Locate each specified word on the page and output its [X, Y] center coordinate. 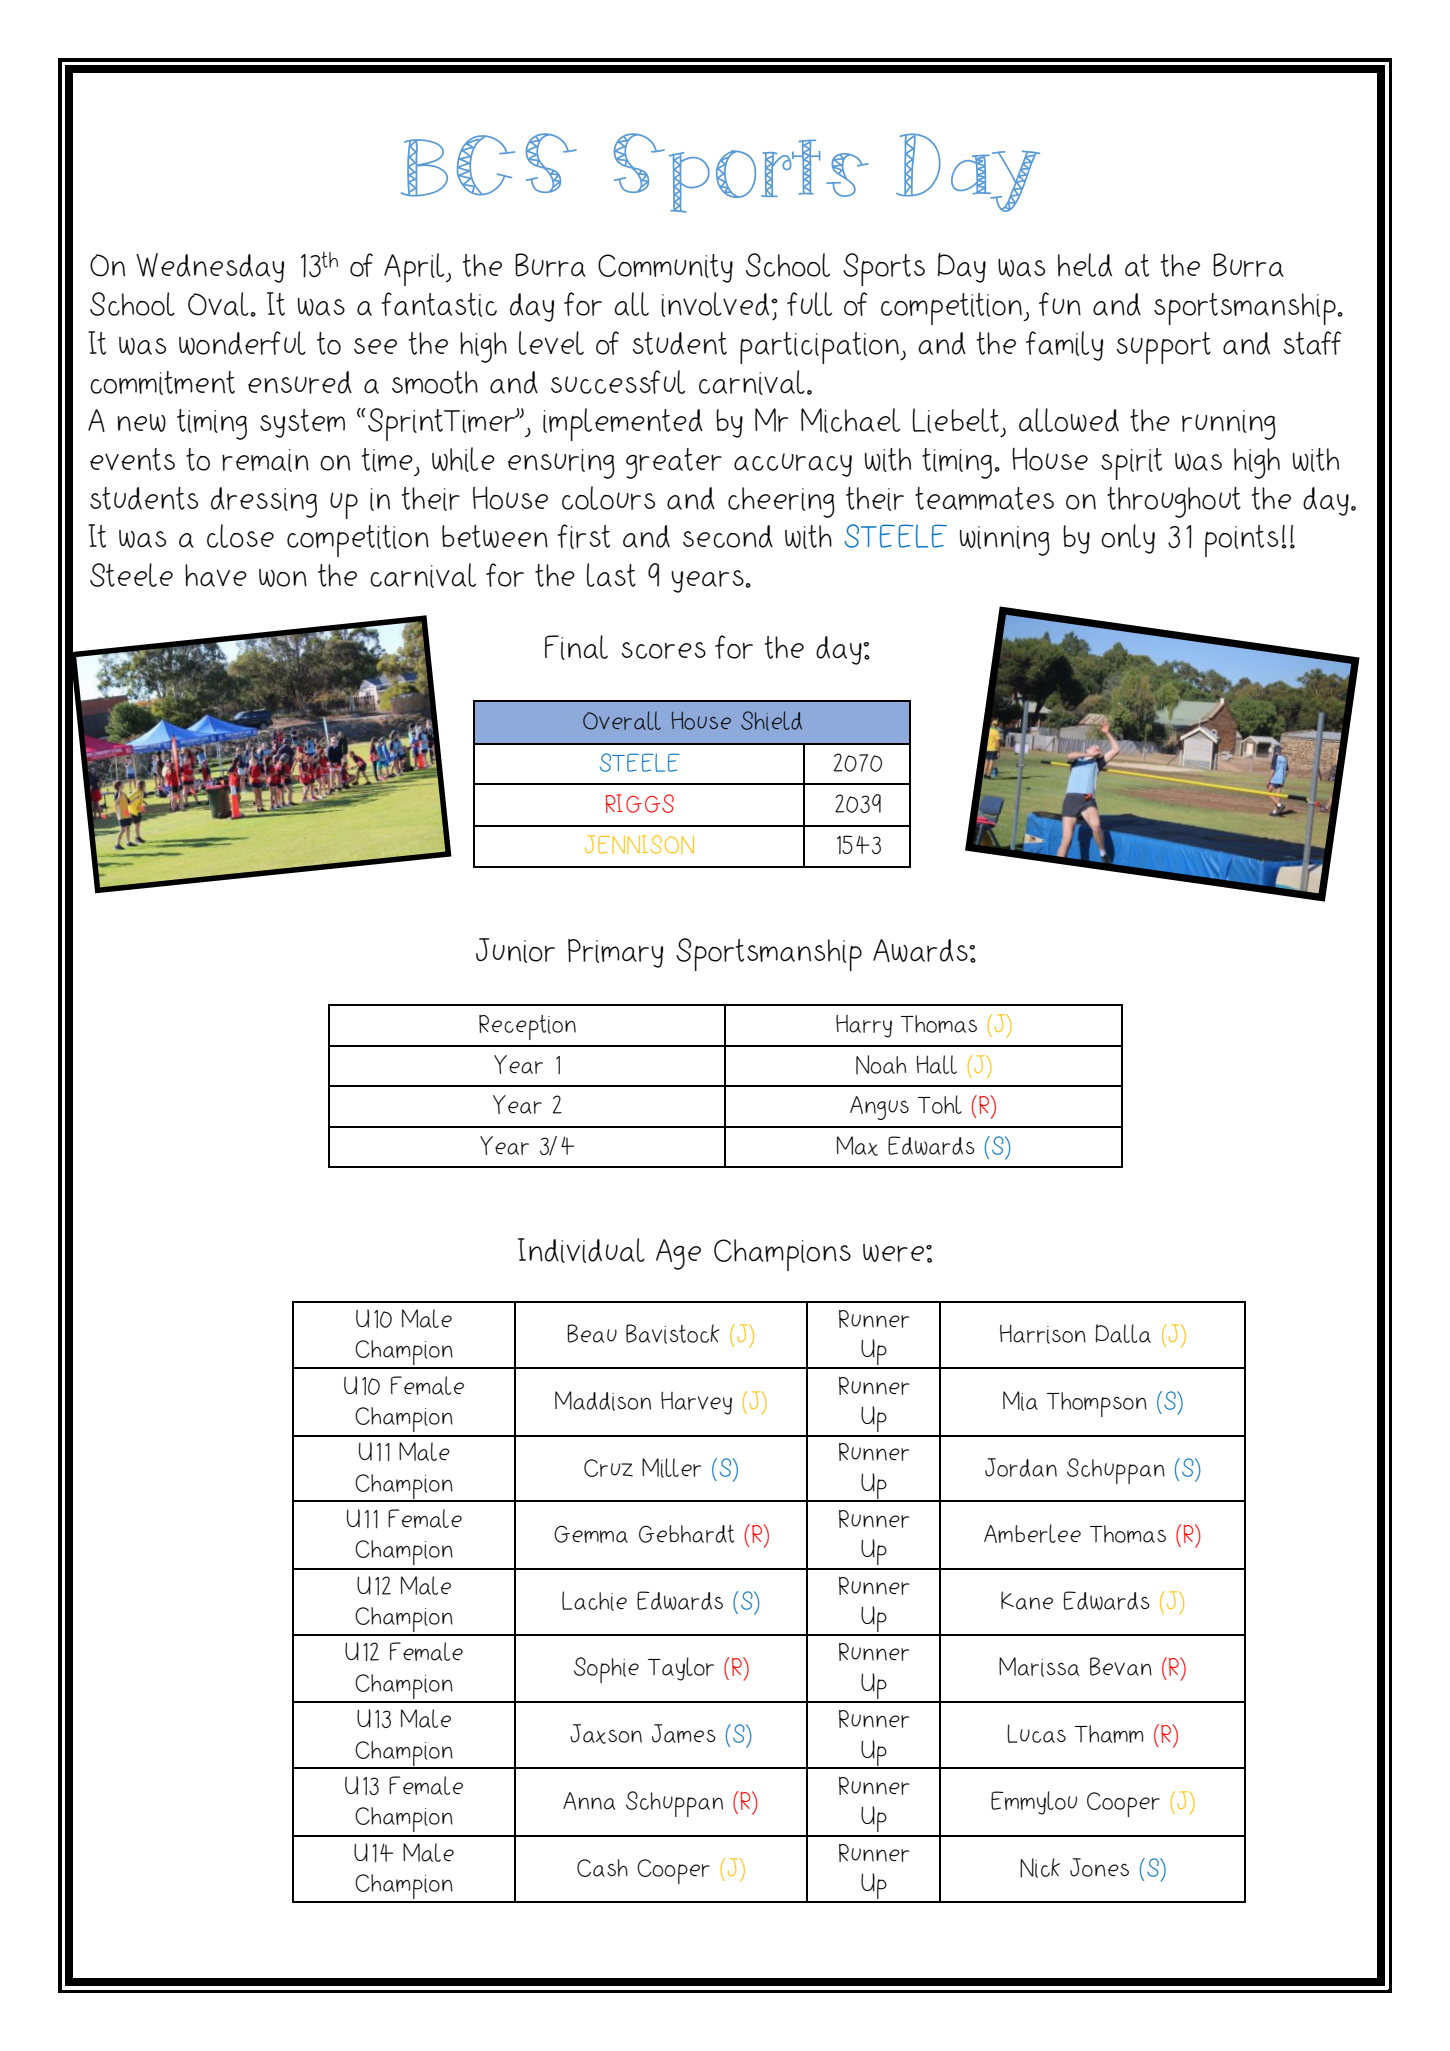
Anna [589, 1801]
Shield [771, 721]
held [1085, 265]
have [216, 575]
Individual [581, 1250]
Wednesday [210, 268]
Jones [1099, 1867]
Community [665, 268]
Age [678, 1254]
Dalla [1123, 1333]
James [684, 1733]
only [1128, 539]
